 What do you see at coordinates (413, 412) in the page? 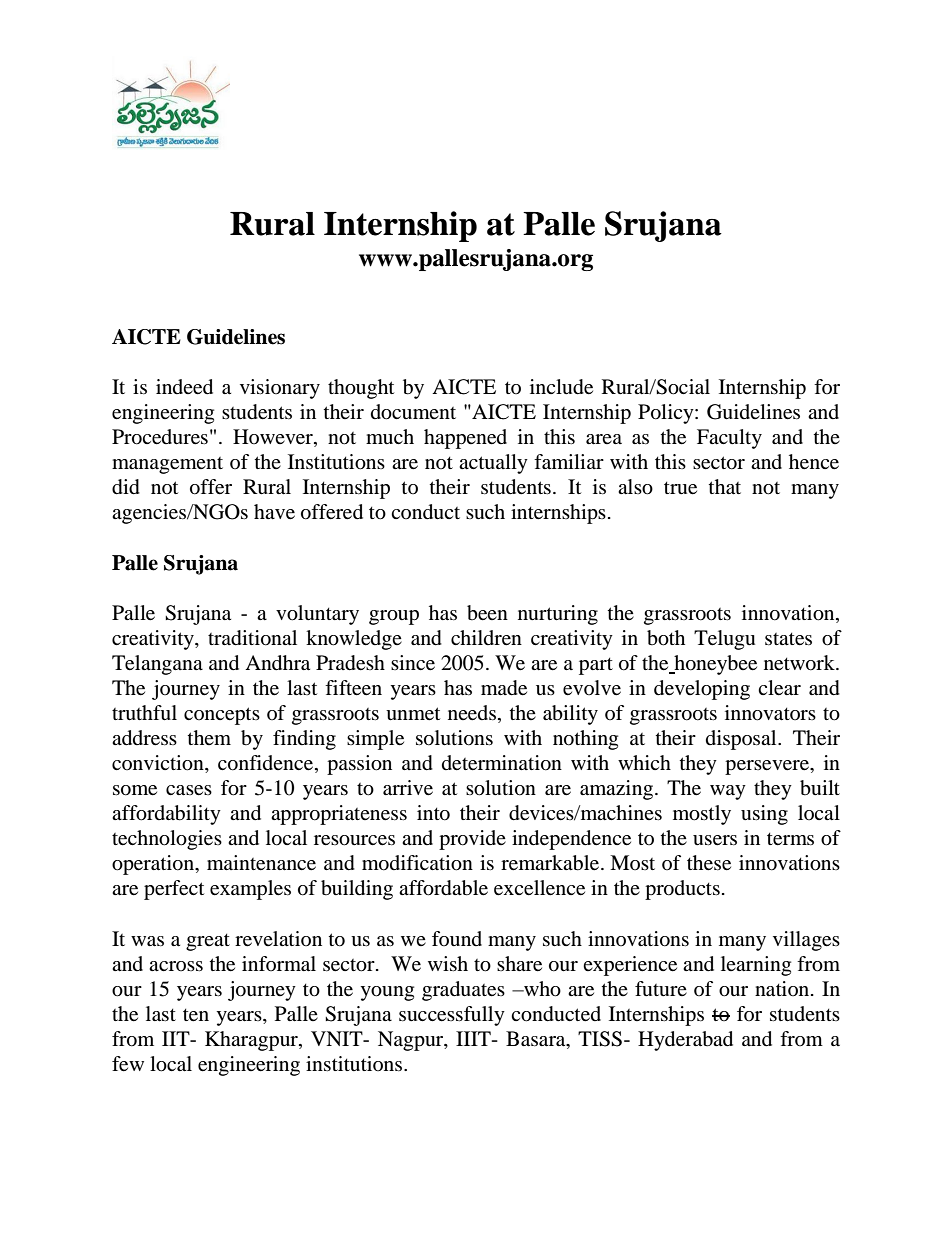
I see `document` at bounding box center [413, 412].
